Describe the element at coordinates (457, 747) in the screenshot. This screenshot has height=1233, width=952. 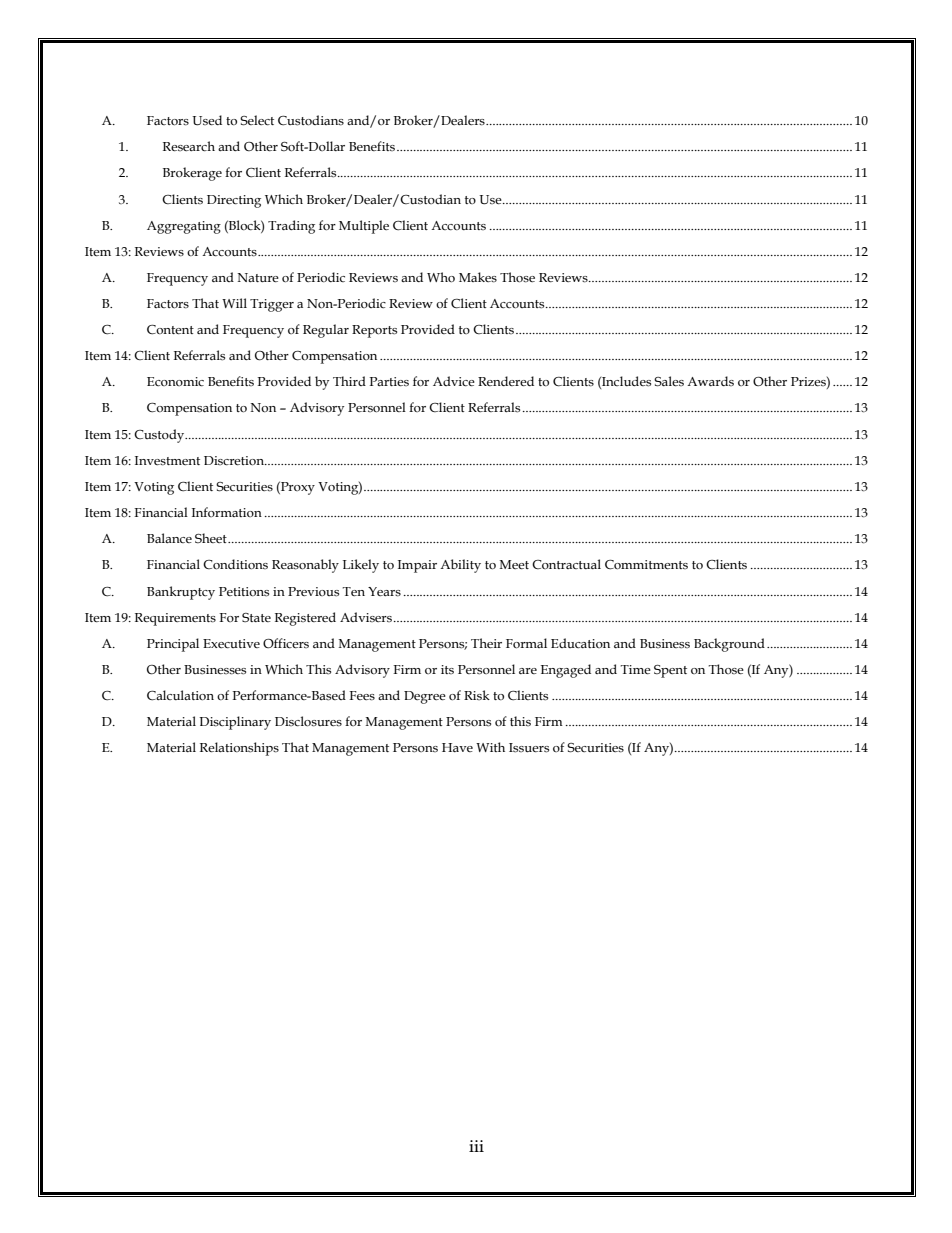
I see `Have` at that location.
